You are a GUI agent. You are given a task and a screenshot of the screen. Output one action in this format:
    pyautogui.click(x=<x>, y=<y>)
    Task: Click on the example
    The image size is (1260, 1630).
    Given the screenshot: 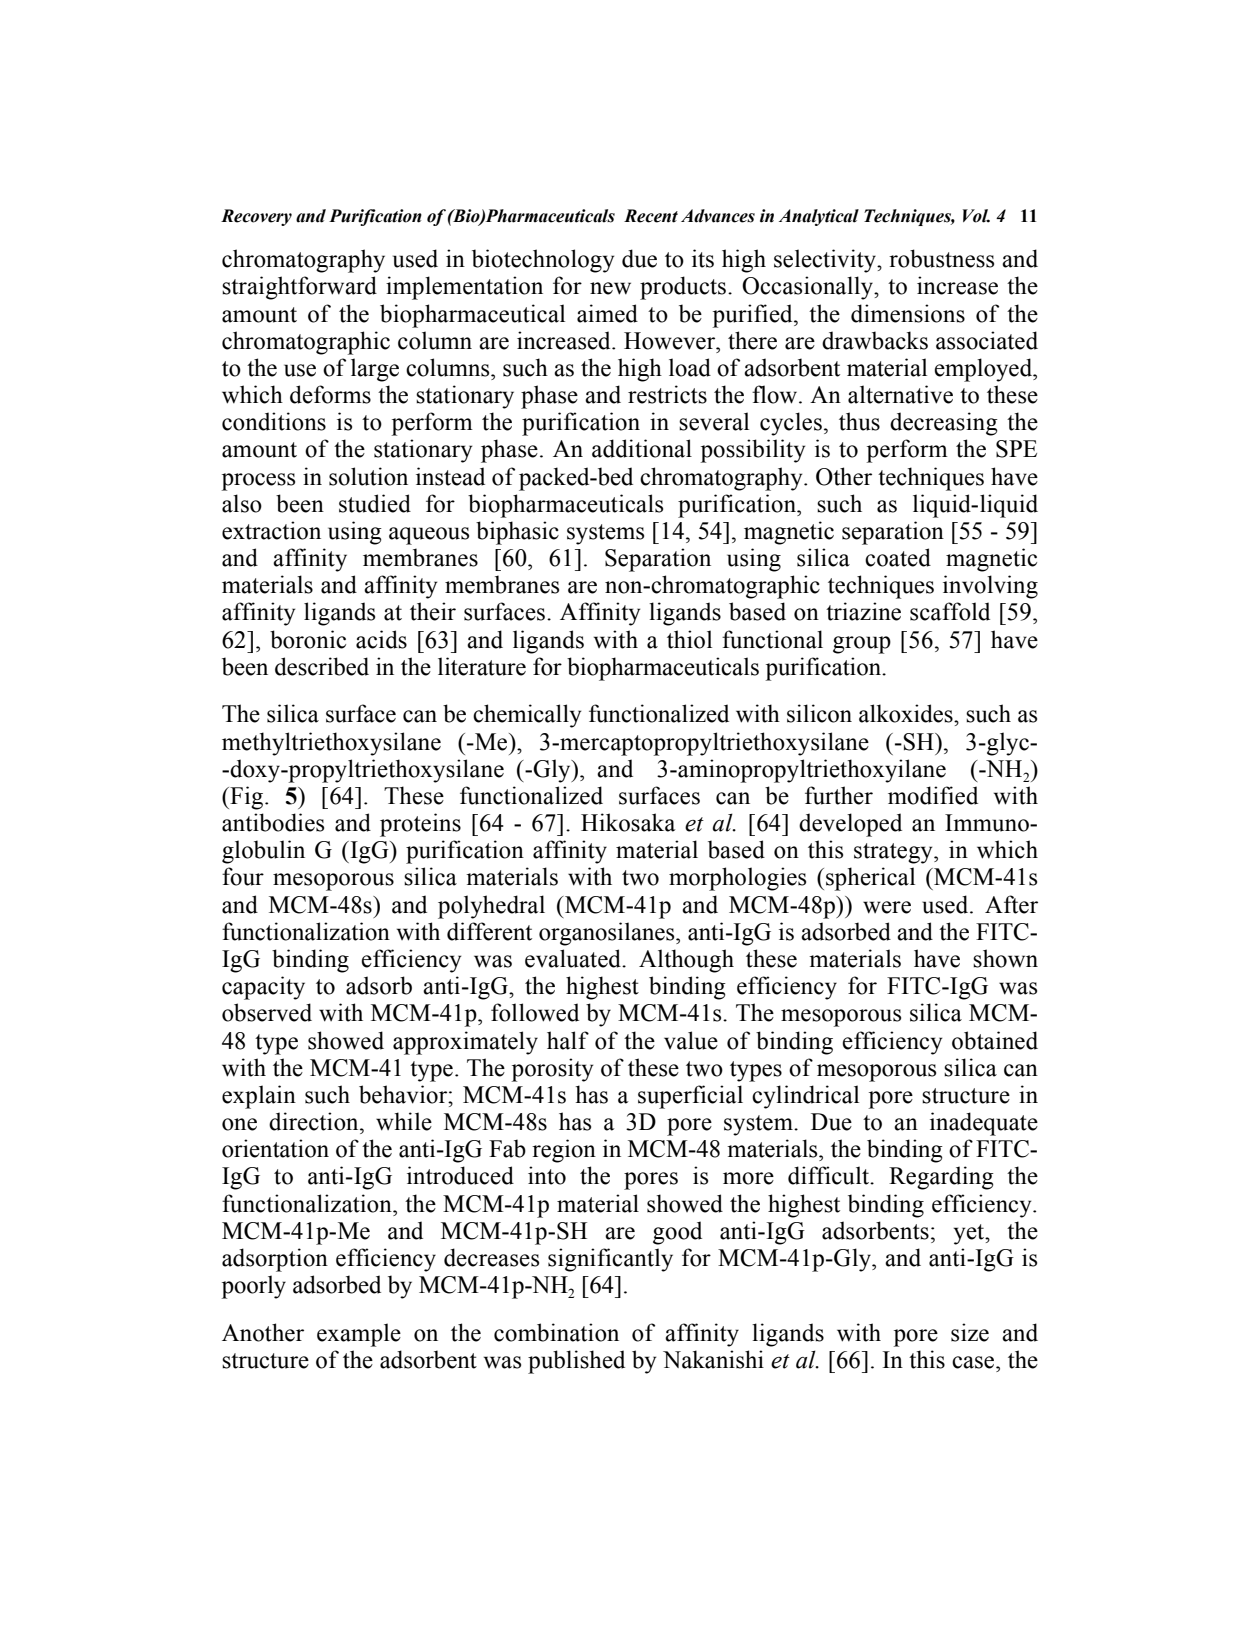 What is the action you would take?
    pyautogui.click(x=359, y=1335)
